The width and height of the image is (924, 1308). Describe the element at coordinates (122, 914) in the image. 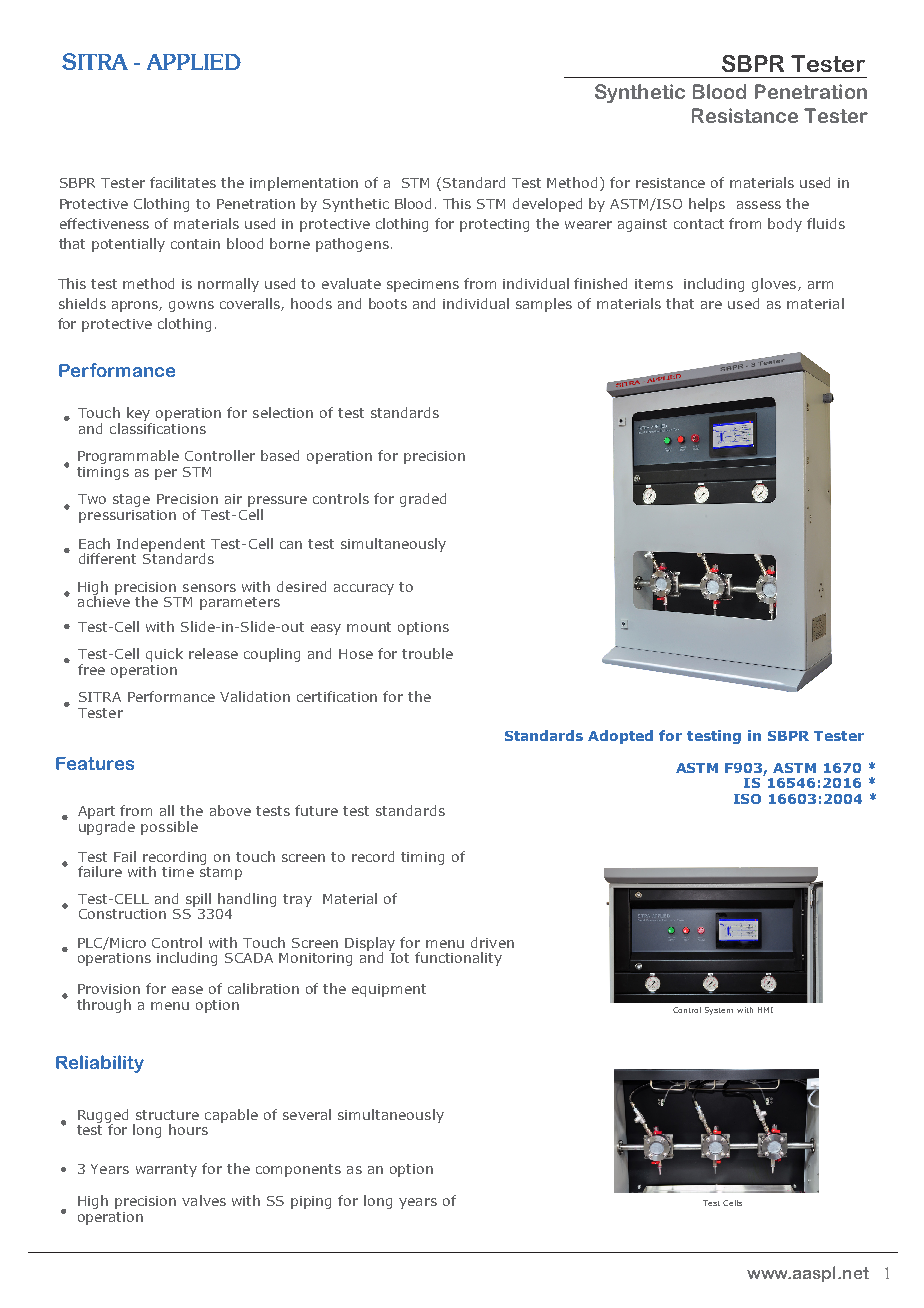

I see `Construction` at that location.
